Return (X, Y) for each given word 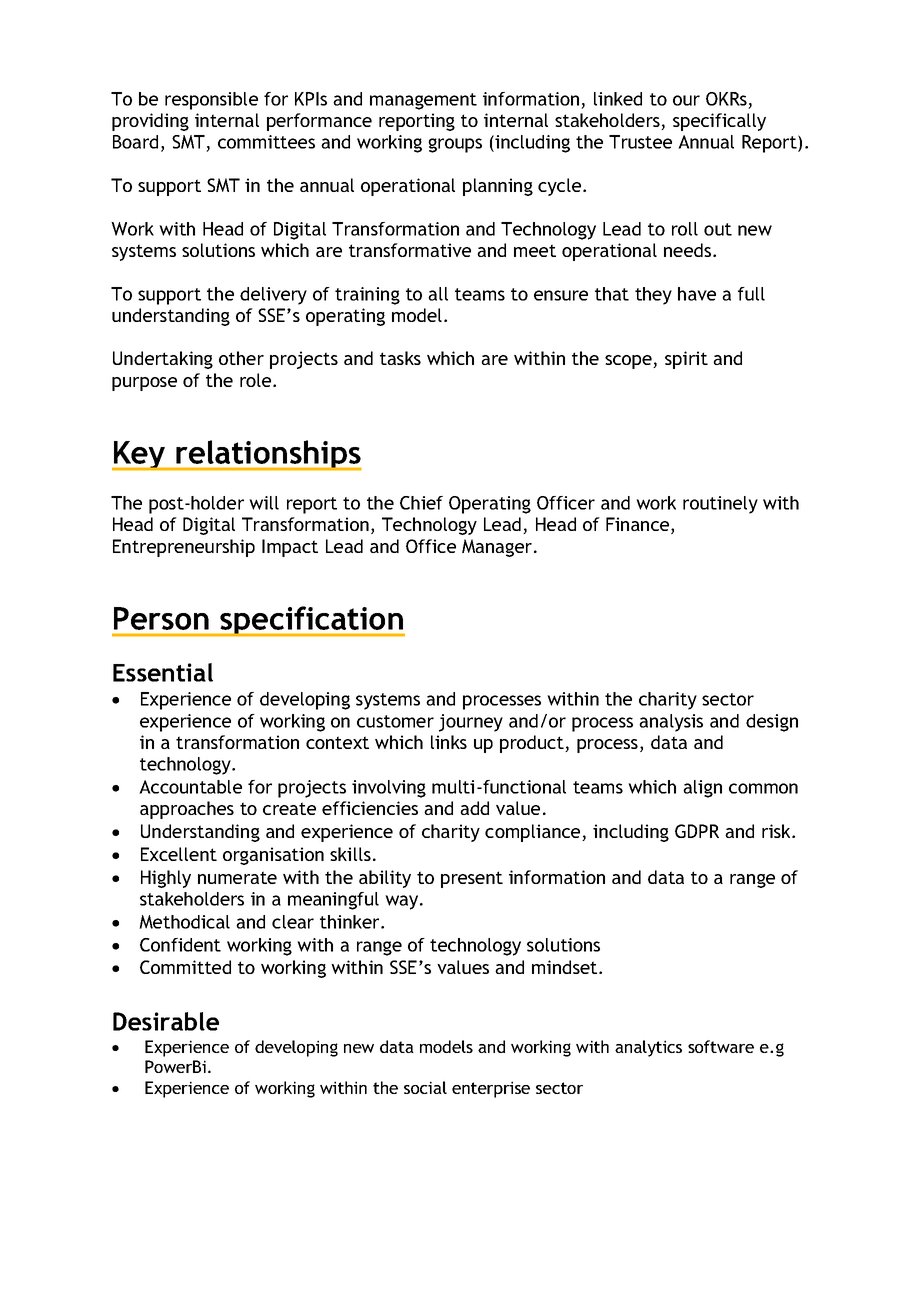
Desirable (166, 1021)
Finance (639, 525)
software (721, 1046)
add (474, 808)
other (241, 358)
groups (455, 145)
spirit (686, 360)
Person (161, 618)
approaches (187, 810)
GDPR (697, 831)
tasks (400, 358)
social (425, 1087)
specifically (719, 122)
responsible (211, 101)
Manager (498, 548)
